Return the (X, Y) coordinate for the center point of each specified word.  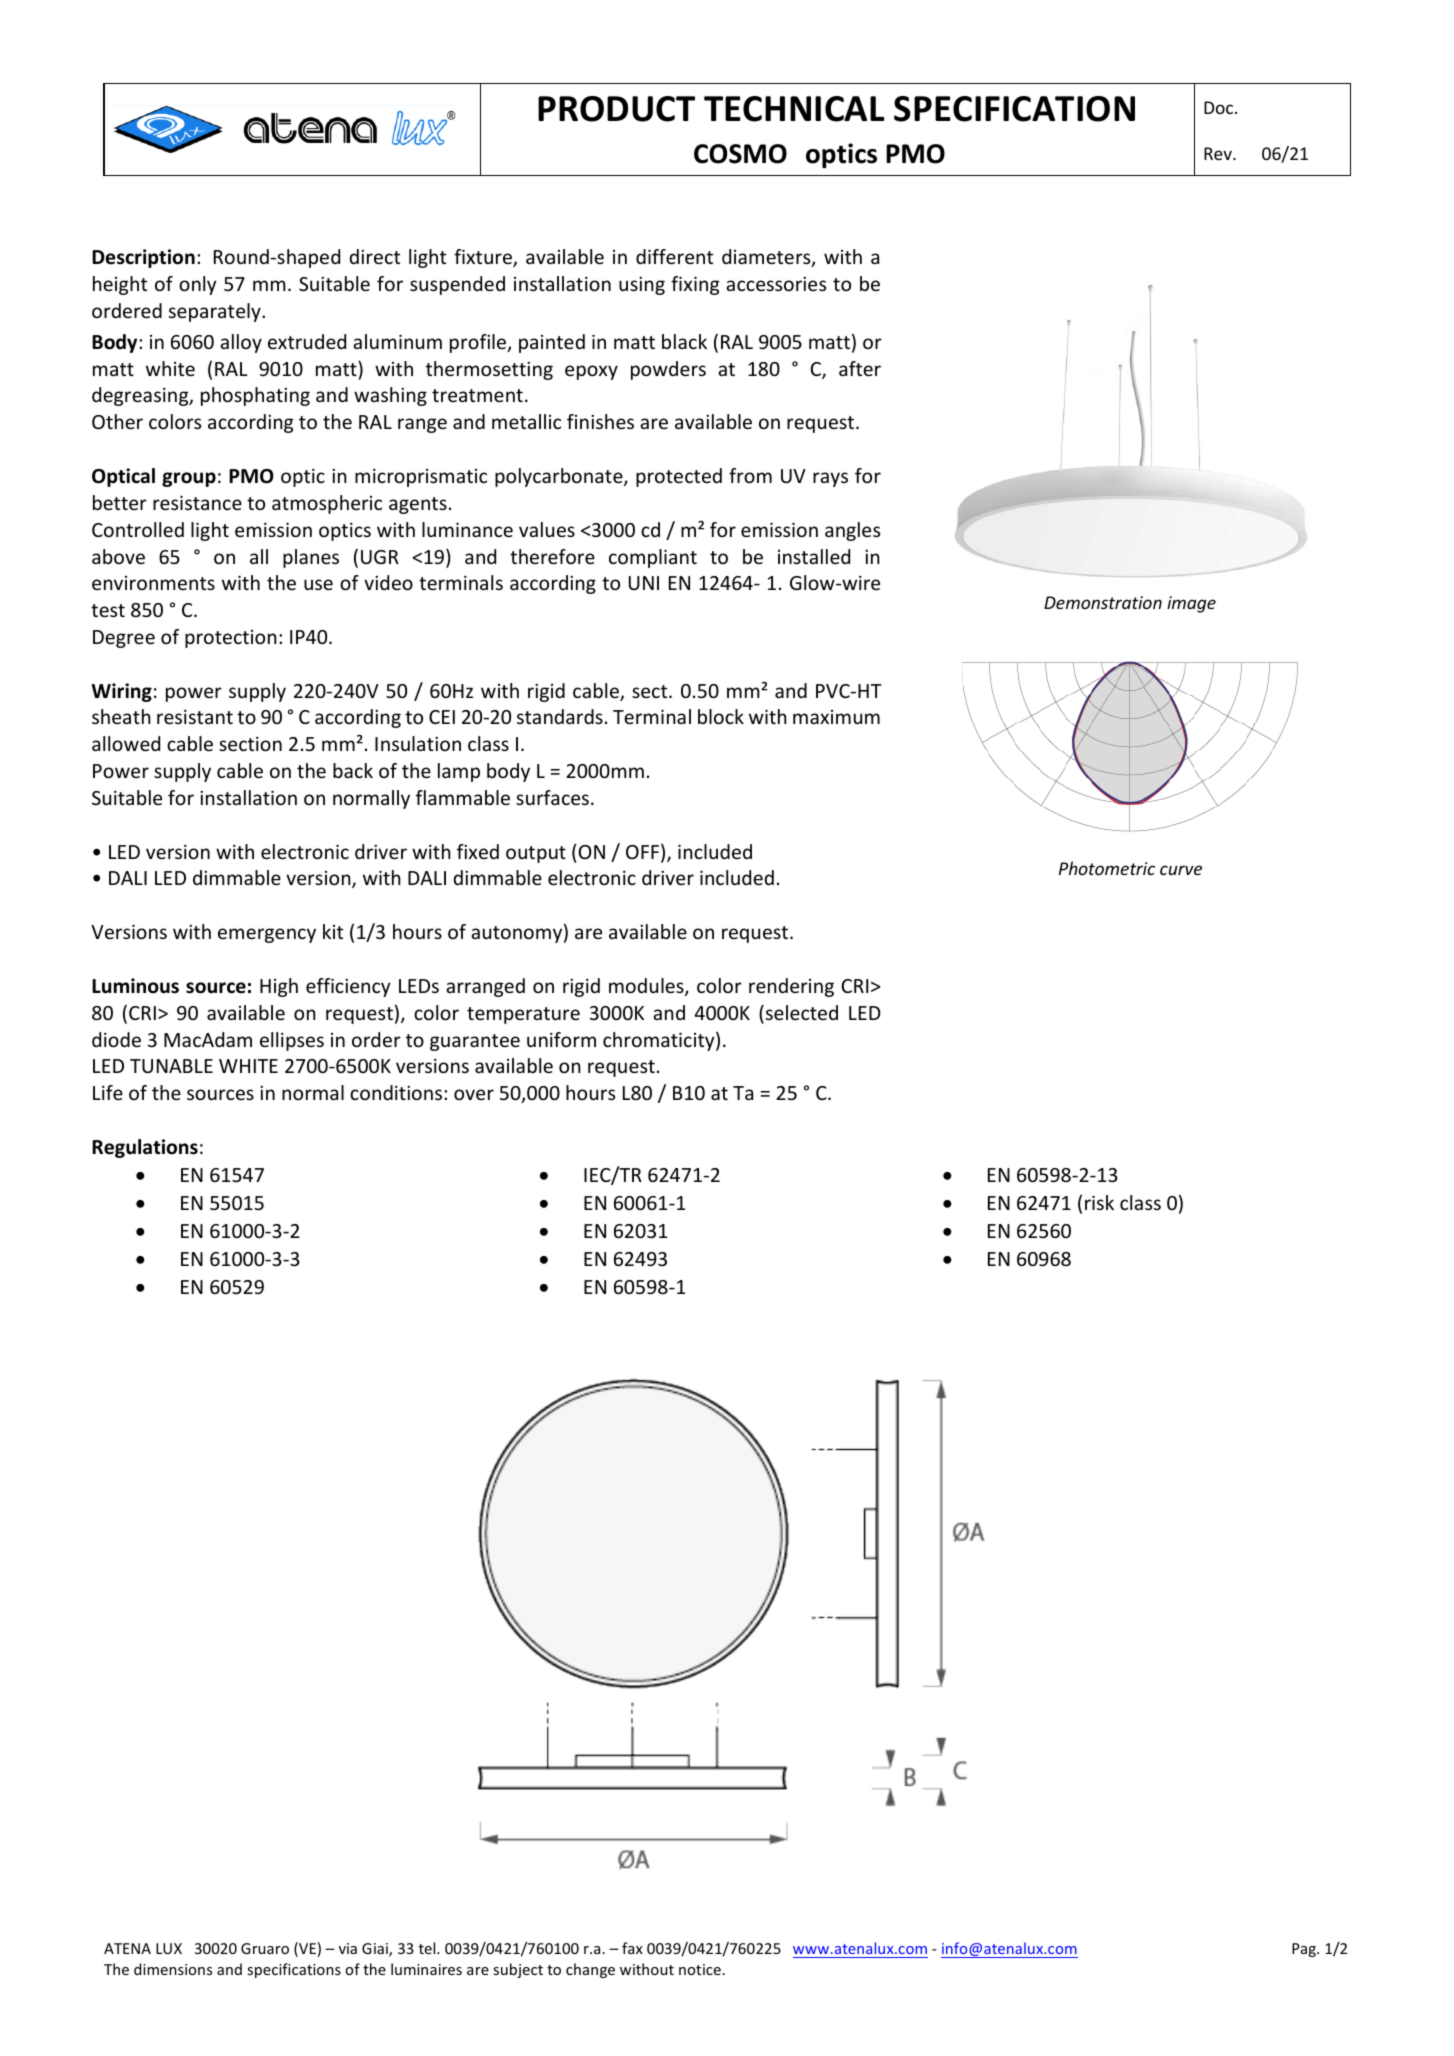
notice (700, 1969)
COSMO (740, 154)
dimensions (173, 1969)
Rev (1219, 153)
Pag (1305, 1950)
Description (143, 258)
